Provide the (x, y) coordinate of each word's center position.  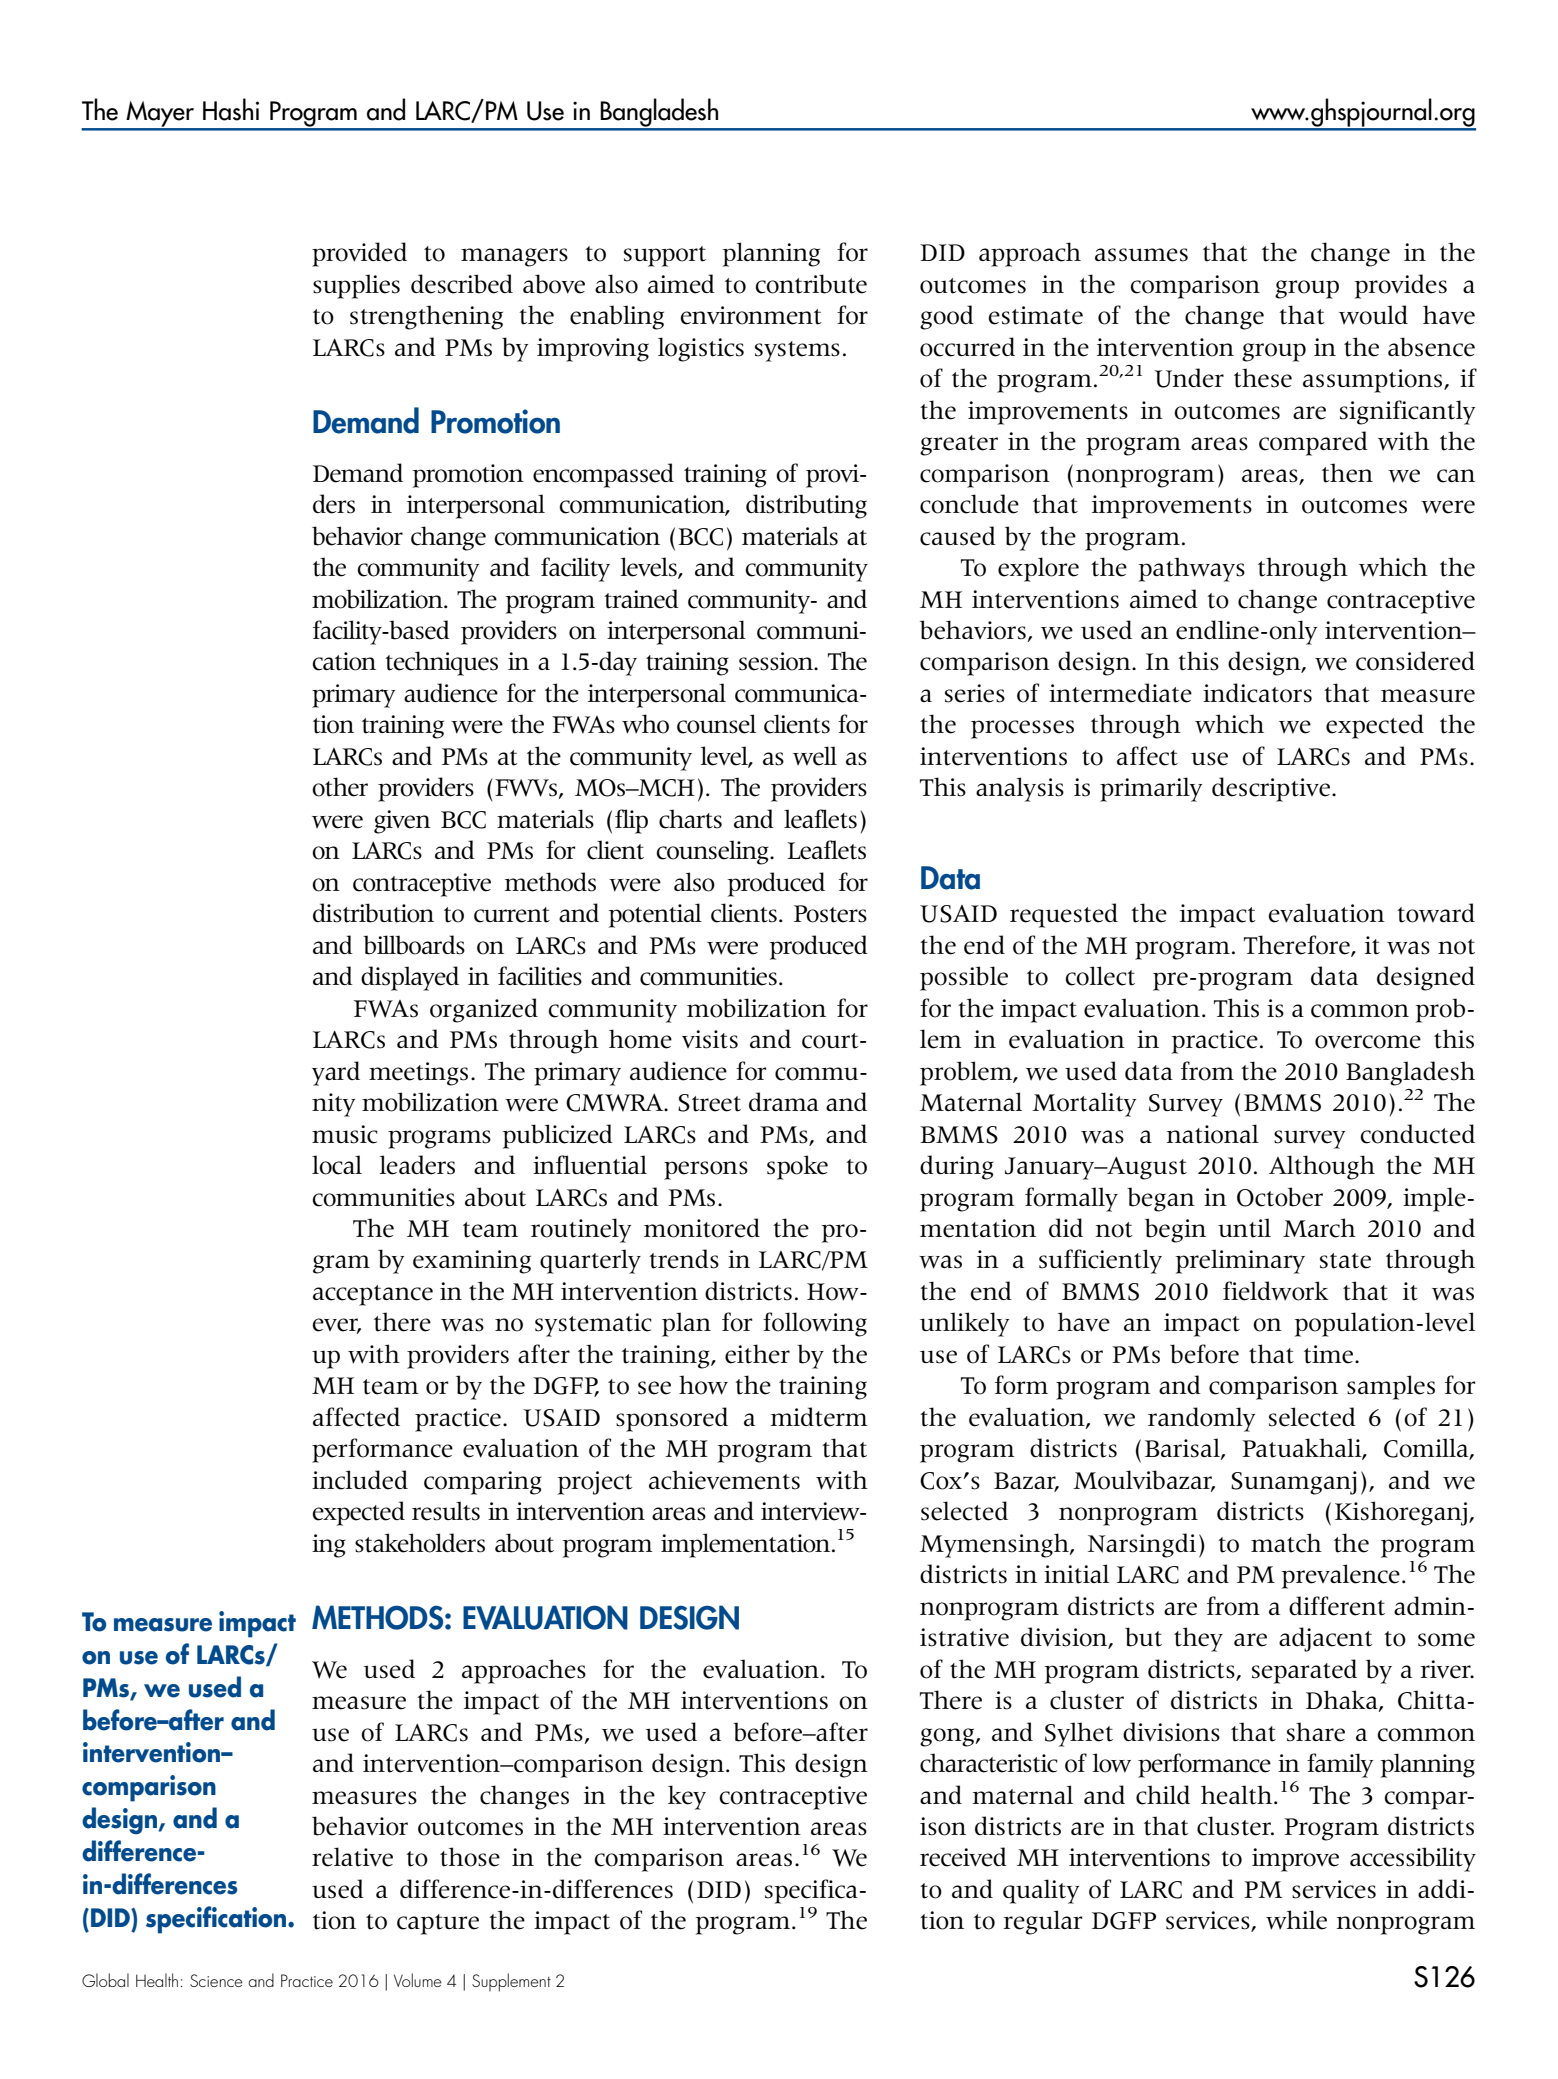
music (345, 1134)
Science (216, 1980)
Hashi (231, 109)
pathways (1192, 569)
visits (710, 1039)
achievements (724, 1480)
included (360, 1480)
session (777, 661)
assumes (1141, 255)
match (1286, 1543)
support (665, 256)
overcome (1368, 1042)
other (340, 787)
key (687, 1797)
